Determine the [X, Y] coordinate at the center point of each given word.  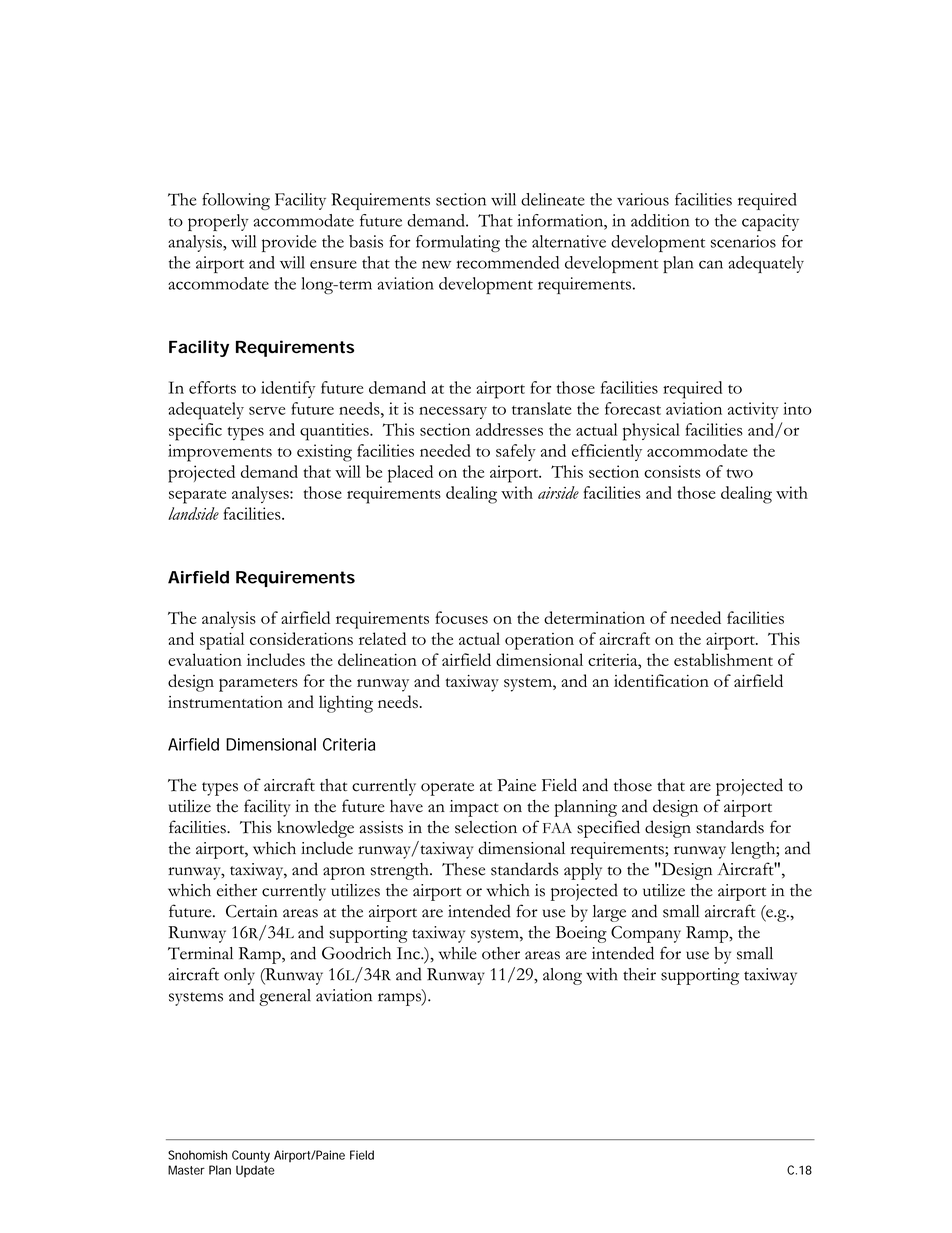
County [251, 1156]
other [501, 953]
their [639, 974]
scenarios [743, 241]
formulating [458, 243]
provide [289, 243]
